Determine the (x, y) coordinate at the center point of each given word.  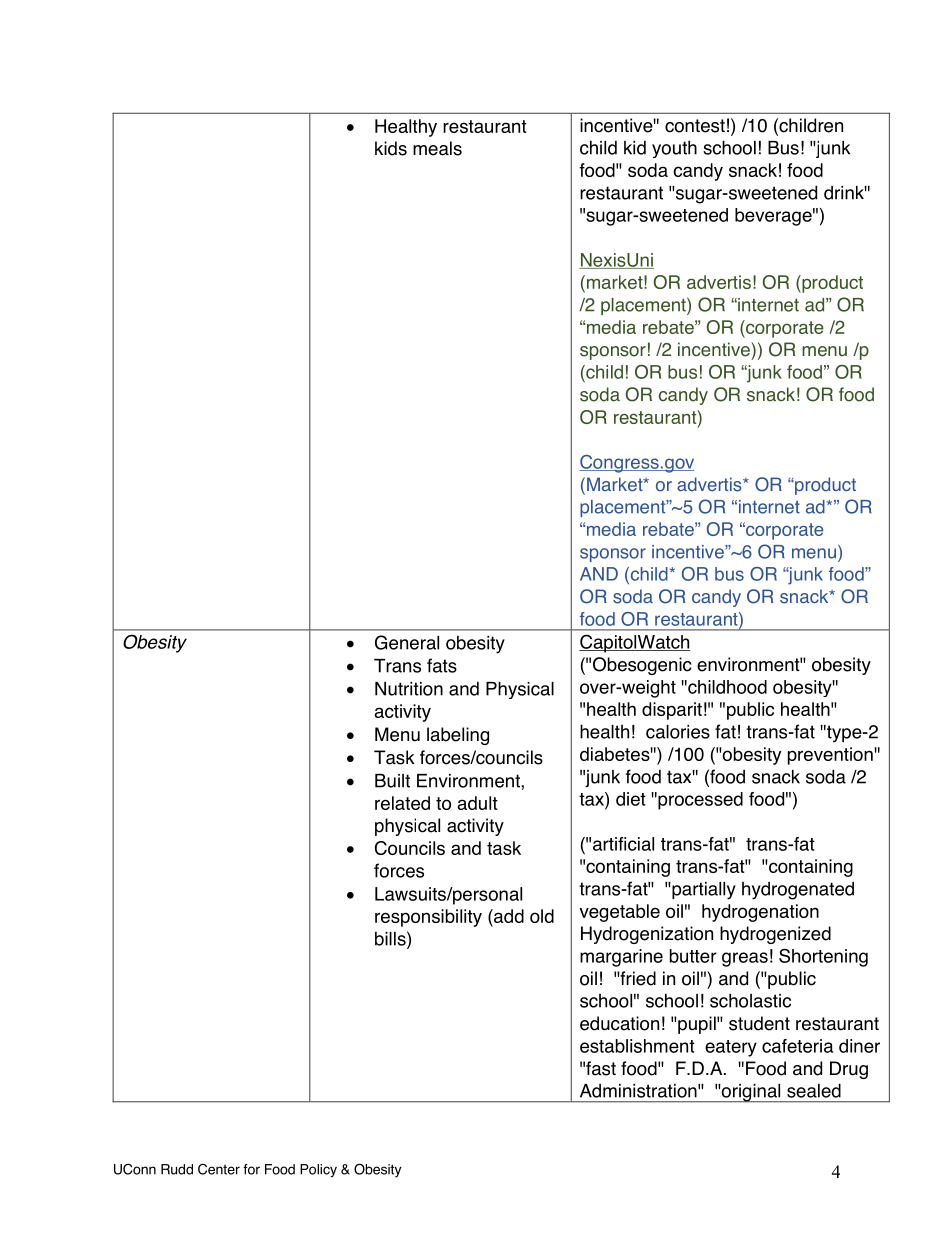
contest (695, 126)
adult (478, 803)
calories (678, 732)
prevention (831, 756)
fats (442, 665)
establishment (637, 1046)
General (407, 642)
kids (391, 148)
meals (437, 148)
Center (219, 1169)
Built (392, 781)
